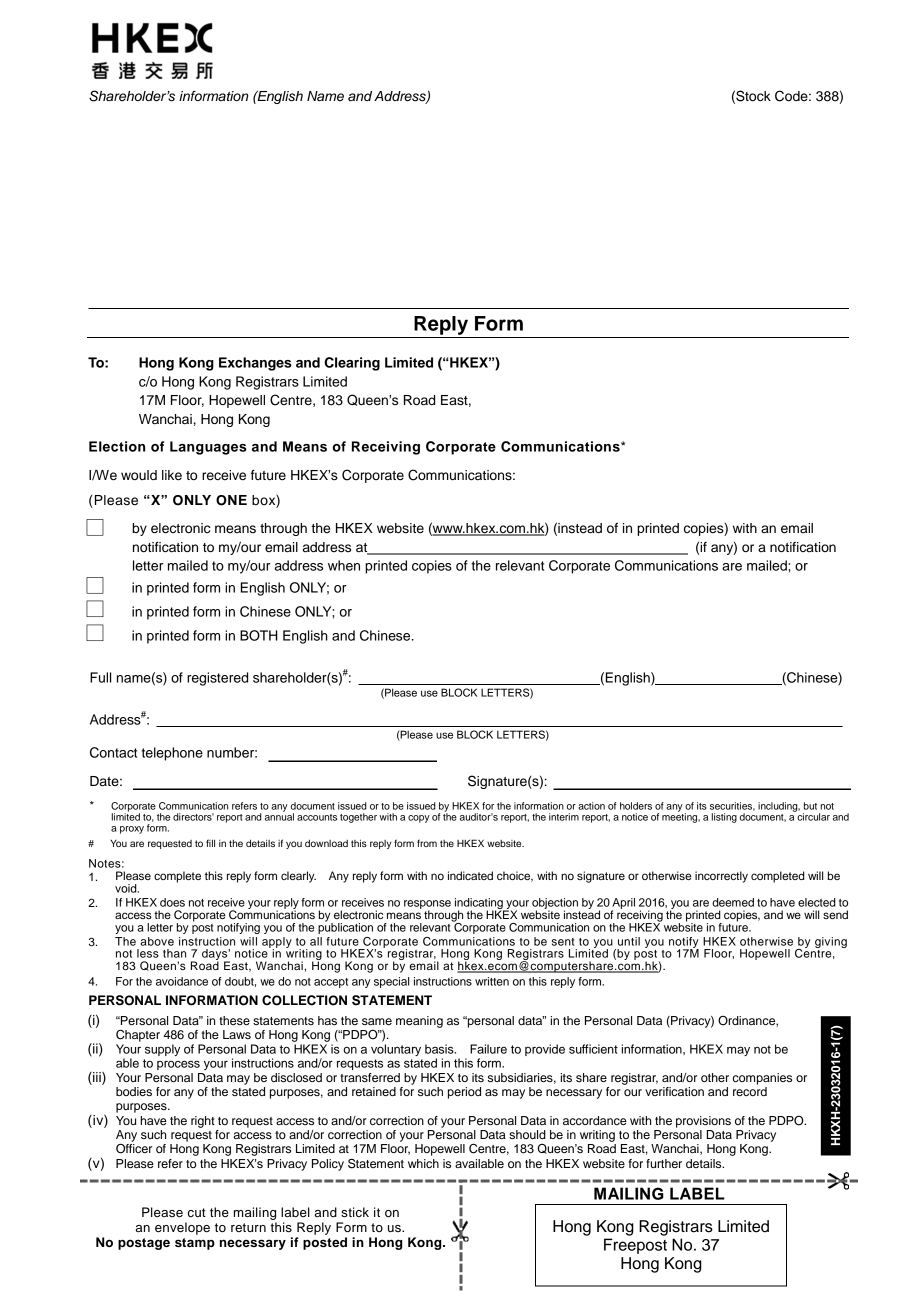  Describe the element at coordinates (217, 679) in the screenshot. I see `registered` at that location.
